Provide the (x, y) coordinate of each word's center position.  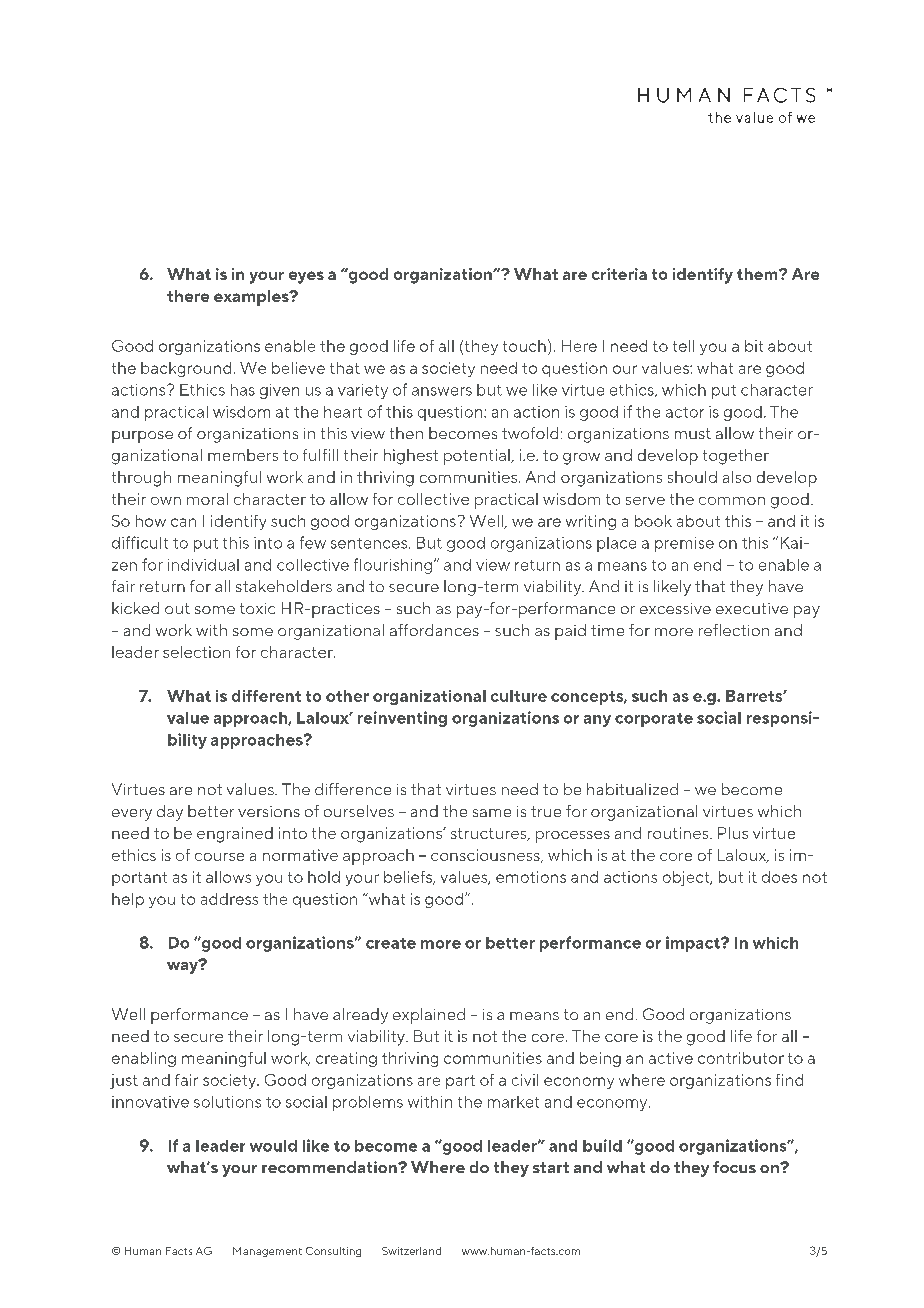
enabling (144, 1059)
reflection (734, 630)
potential (478, 457)
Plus (733, 833)
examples (252, 298)
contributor (741, 1058)
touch (524, 346)
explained (429, 1016)
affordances (434, 630)
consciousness (486, 856)
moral (207, 499)
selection (196, 652)
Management (267, 1252)
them (758, 274)
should (692, 477)
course (219, 857)
